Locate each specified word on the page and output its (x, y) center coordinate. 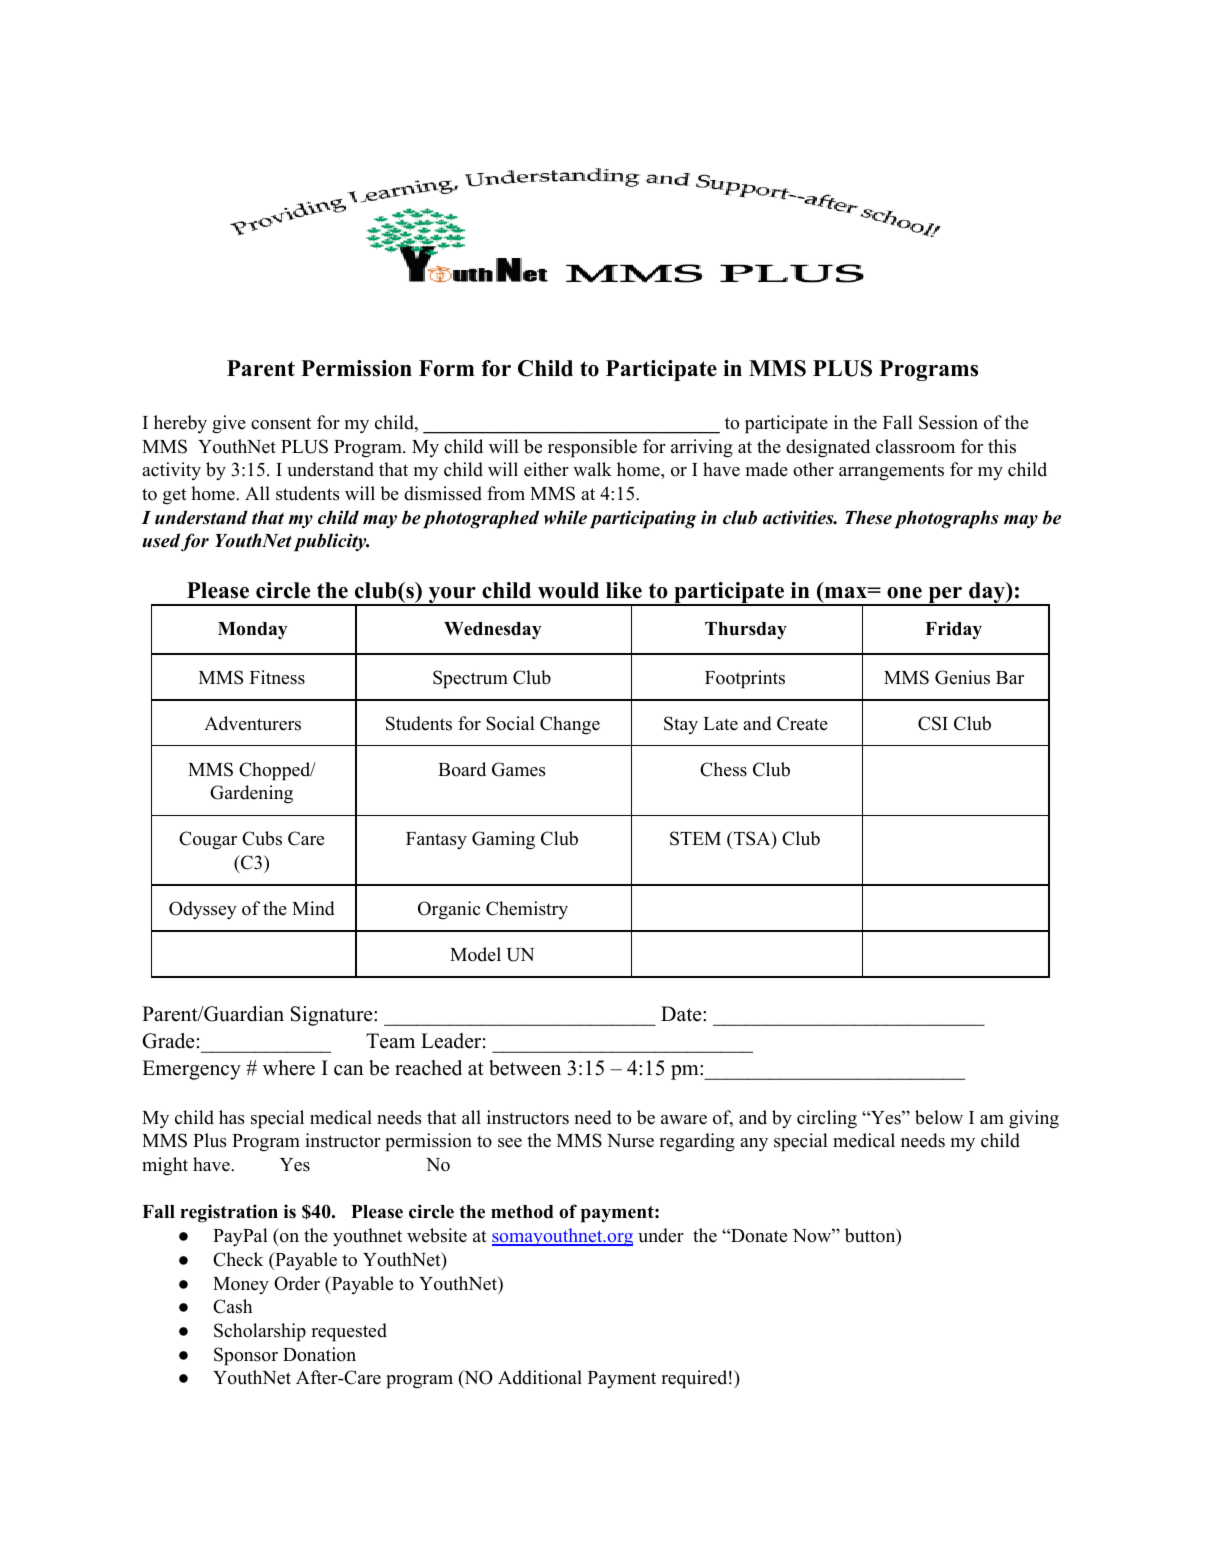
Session (948, 422)
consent (281, 423)
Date (682, 1014)
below (939, 1117)
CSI (933, 723)
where (289, 1068)
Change (570, 725)
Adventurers (252, 723)
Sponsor (246, 1356)
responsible (592, 448)
